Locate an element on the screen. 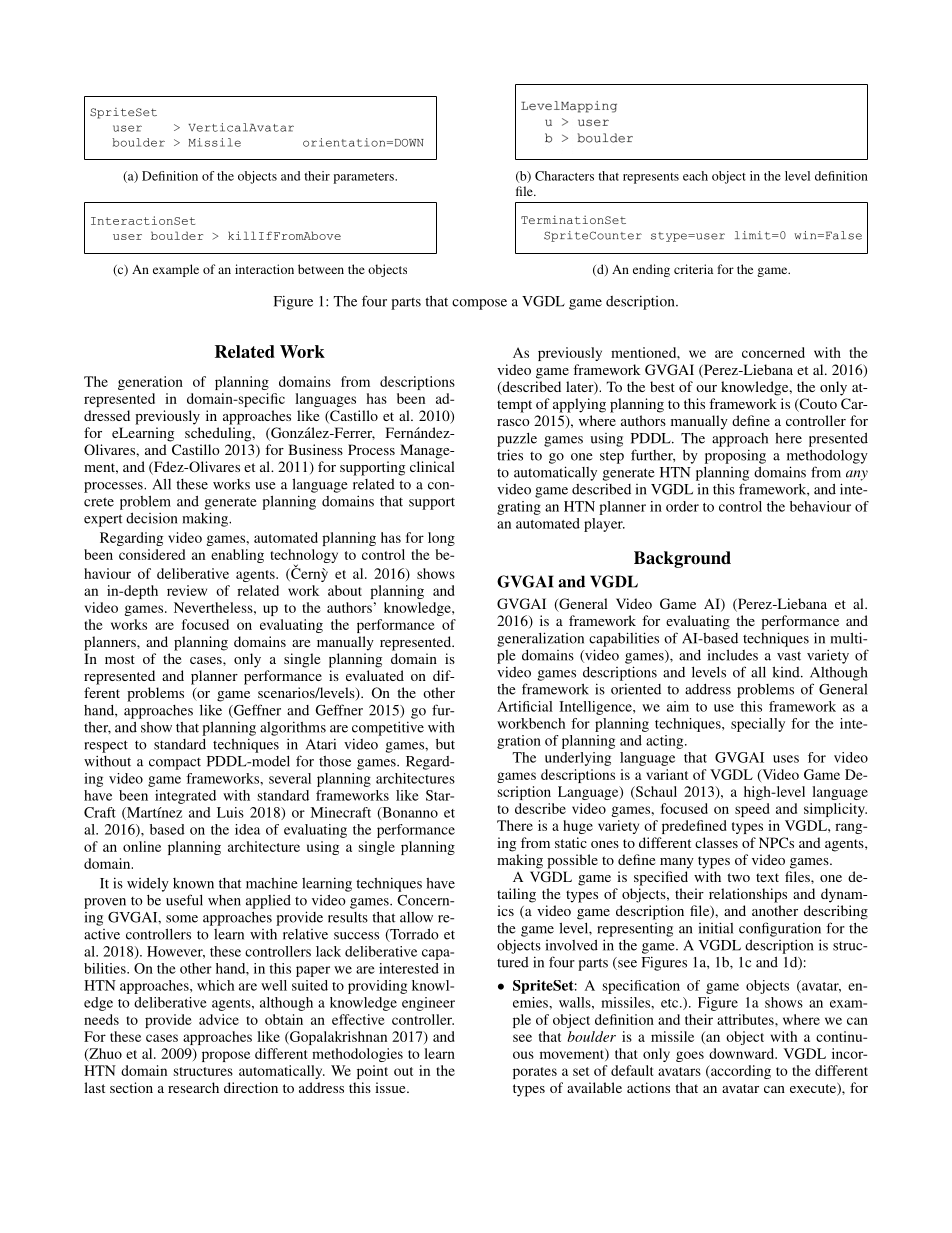  online is located at coordinates (142, 846).
